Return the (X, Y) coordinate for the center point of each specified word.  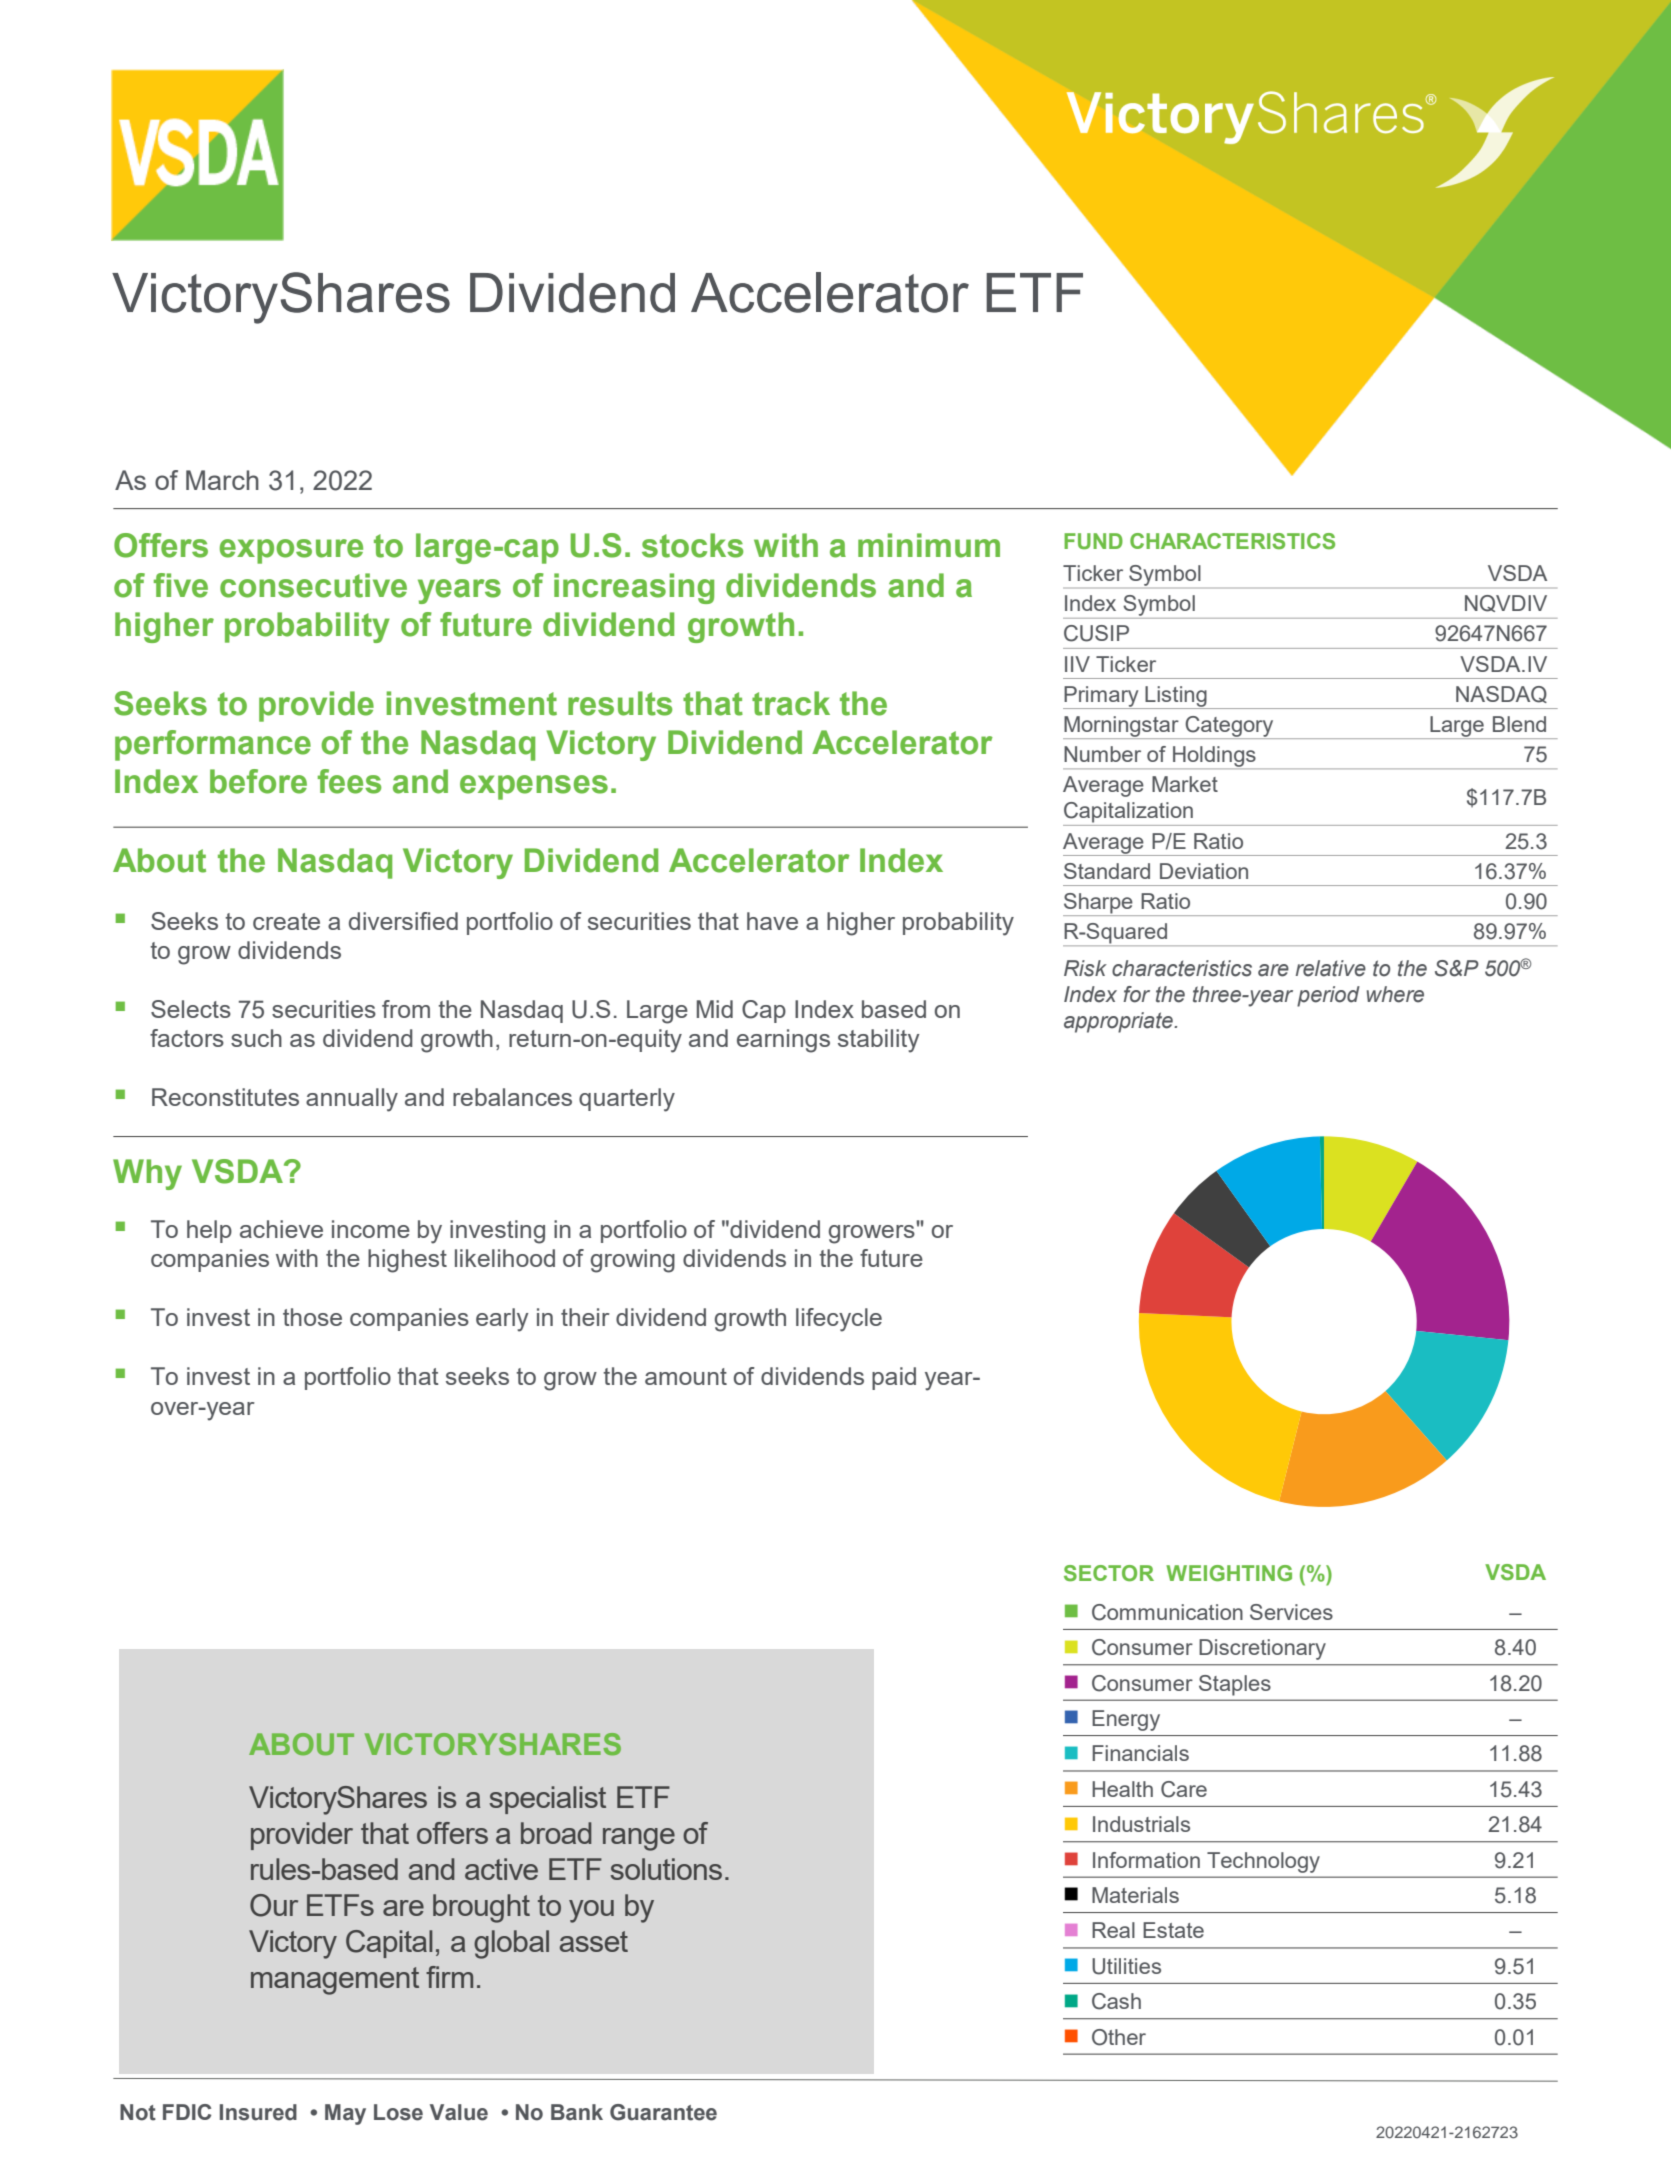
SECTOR (1109, 1573)
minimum (929, 545)
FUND (1093, 541)
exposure (291, 551)
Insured (258, 2112)
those (312, 1317)
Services (1291, 1612)
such (256, 1038)
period (1328, 996)
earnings (783, 1041)
